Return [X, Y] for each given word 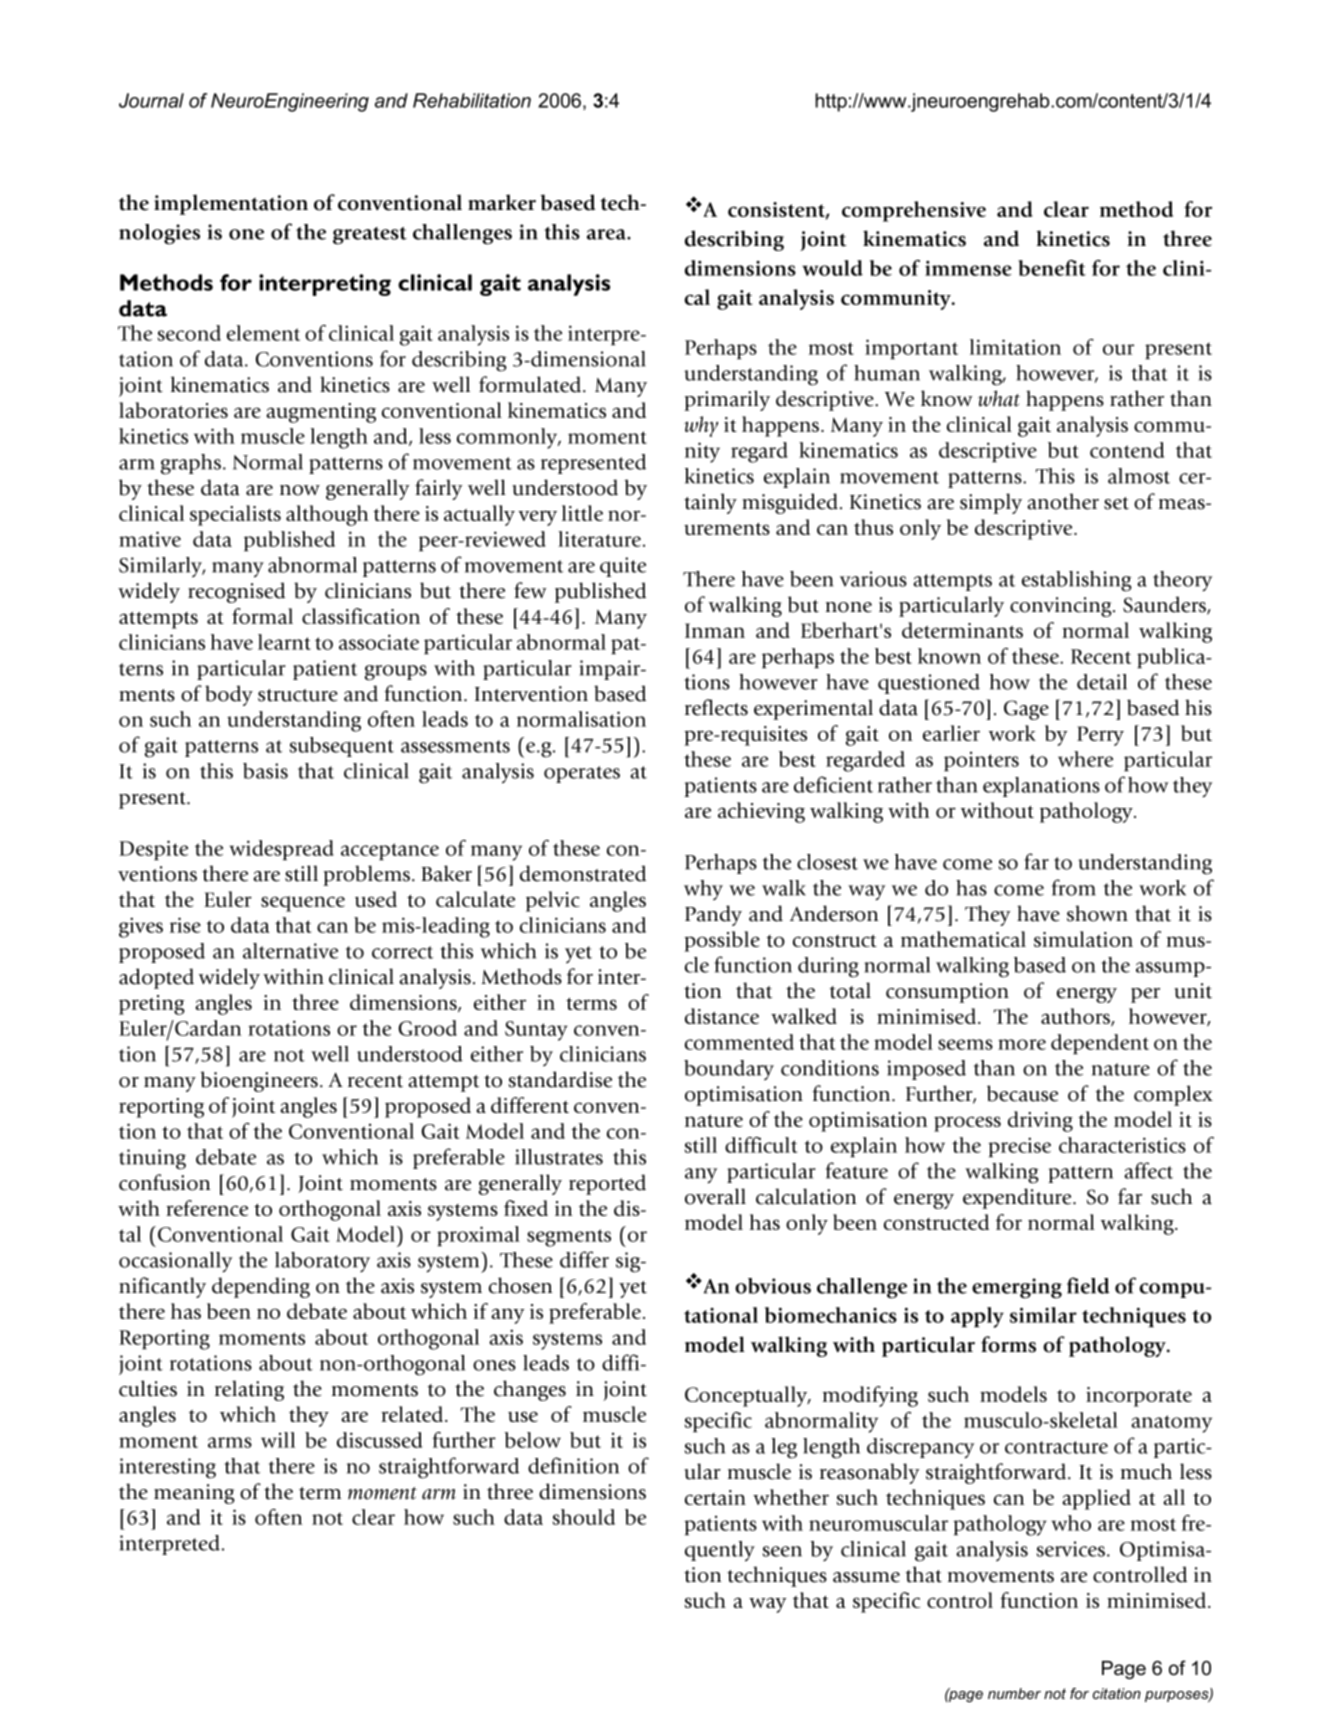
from [1074, 887]
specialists [235, 515]
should [584, 1517]
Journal [151, 100]
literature [599, 539]
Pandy [713, 915]
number [1014, 1693]
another [1063, 501]
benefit [1052, 268]
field [1088, 1285]
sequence [303, 904]
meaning [194, 1494]
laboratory [322, 1262]
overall [715, 1196]
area [607, 234]
